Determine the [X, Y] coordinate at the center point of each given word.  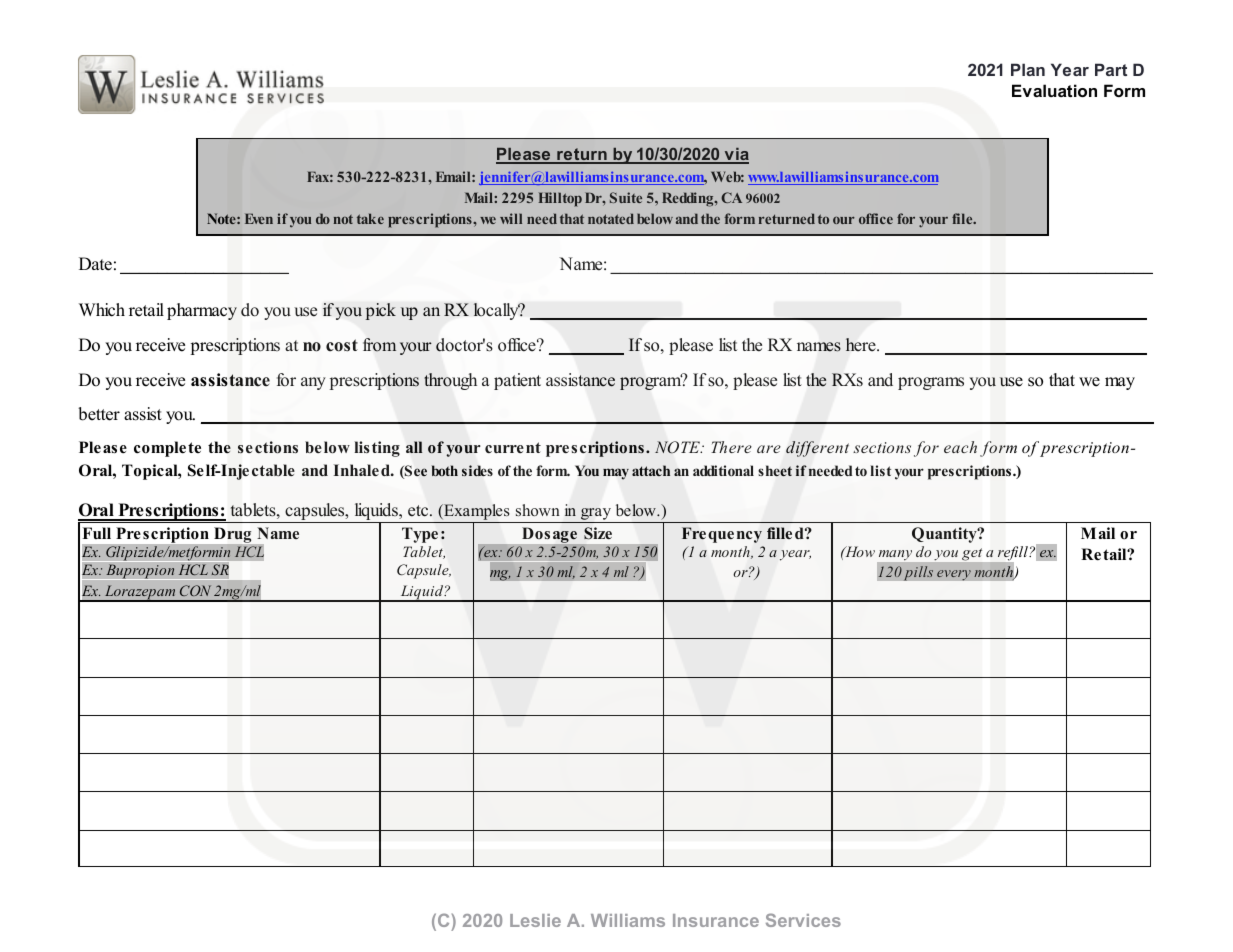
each [960, 447]
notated [611, 218]
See [415, 472]
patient [517, 381]
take [370, 218]
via [735, 155]
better [99, 414]
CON [195, 590]
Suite [626, 197]
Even [259, 218]
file [963, 218]
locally [497, 311]
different [817, 449]
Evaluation [1054, 90]
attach [651, 470]
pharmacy [202, 311]
